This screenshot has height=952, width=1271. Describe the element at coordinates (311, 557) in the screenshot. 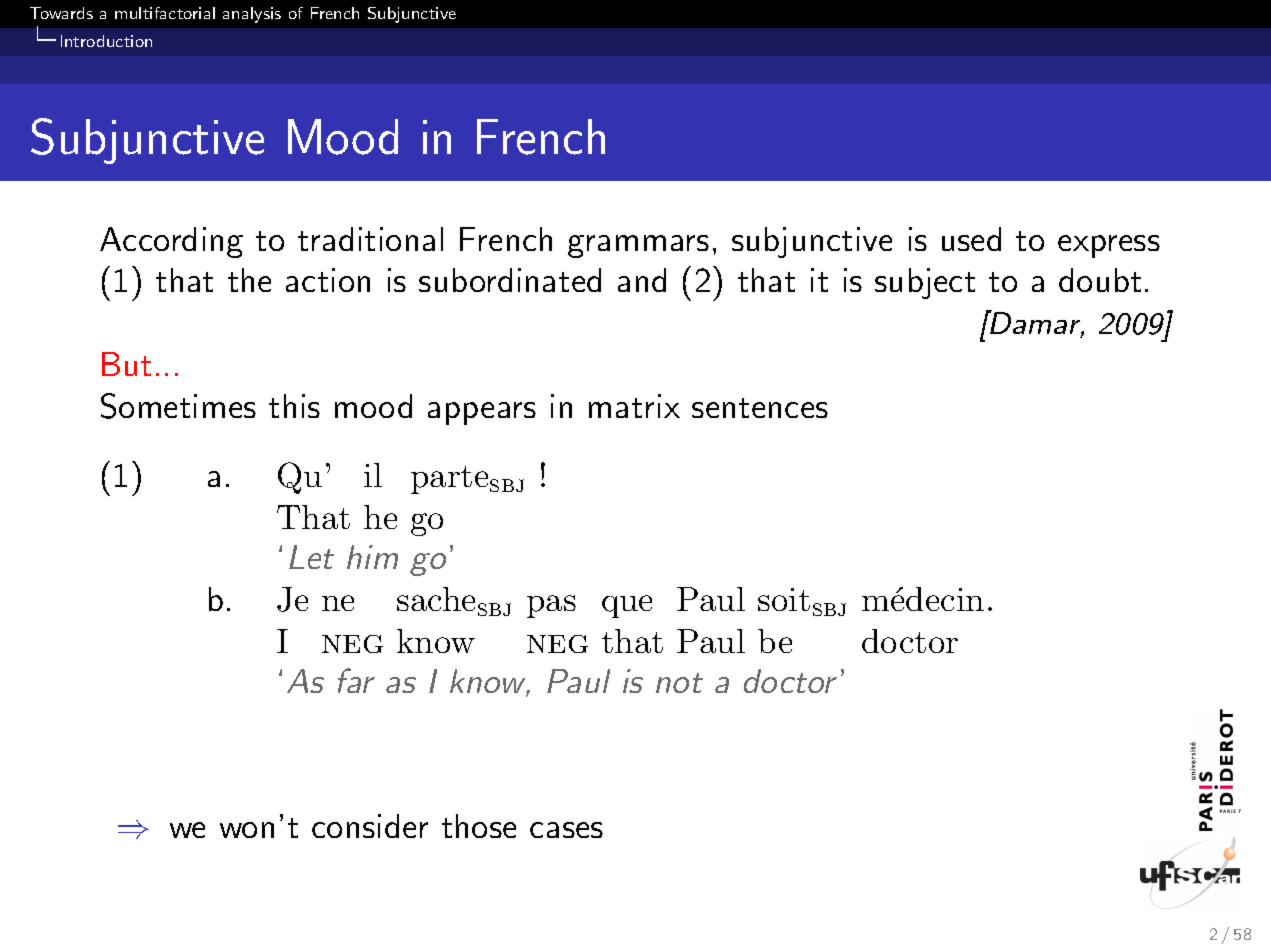

I see `Let` at that location.
